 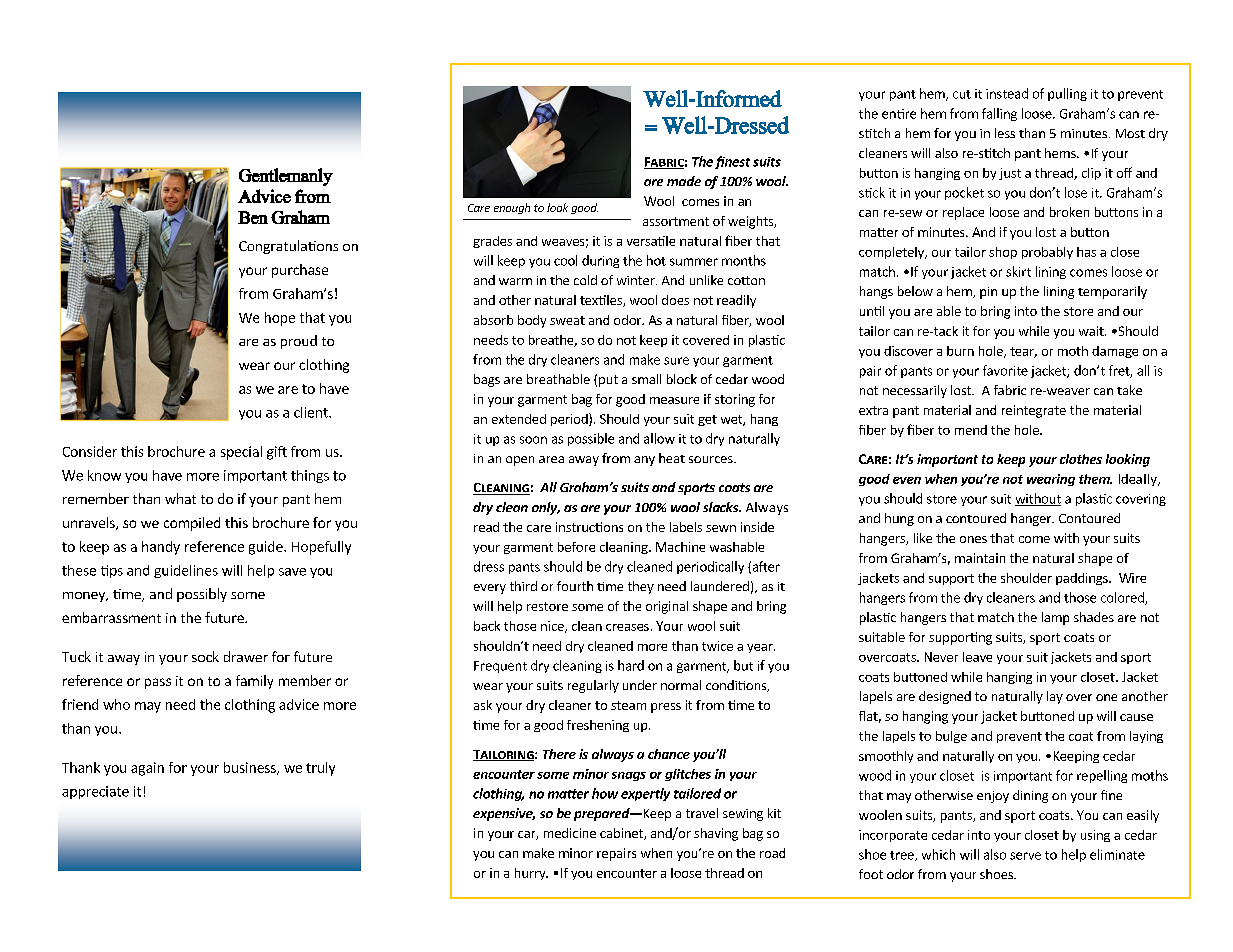 I want to click on sock, so click(x=205, y=656).
